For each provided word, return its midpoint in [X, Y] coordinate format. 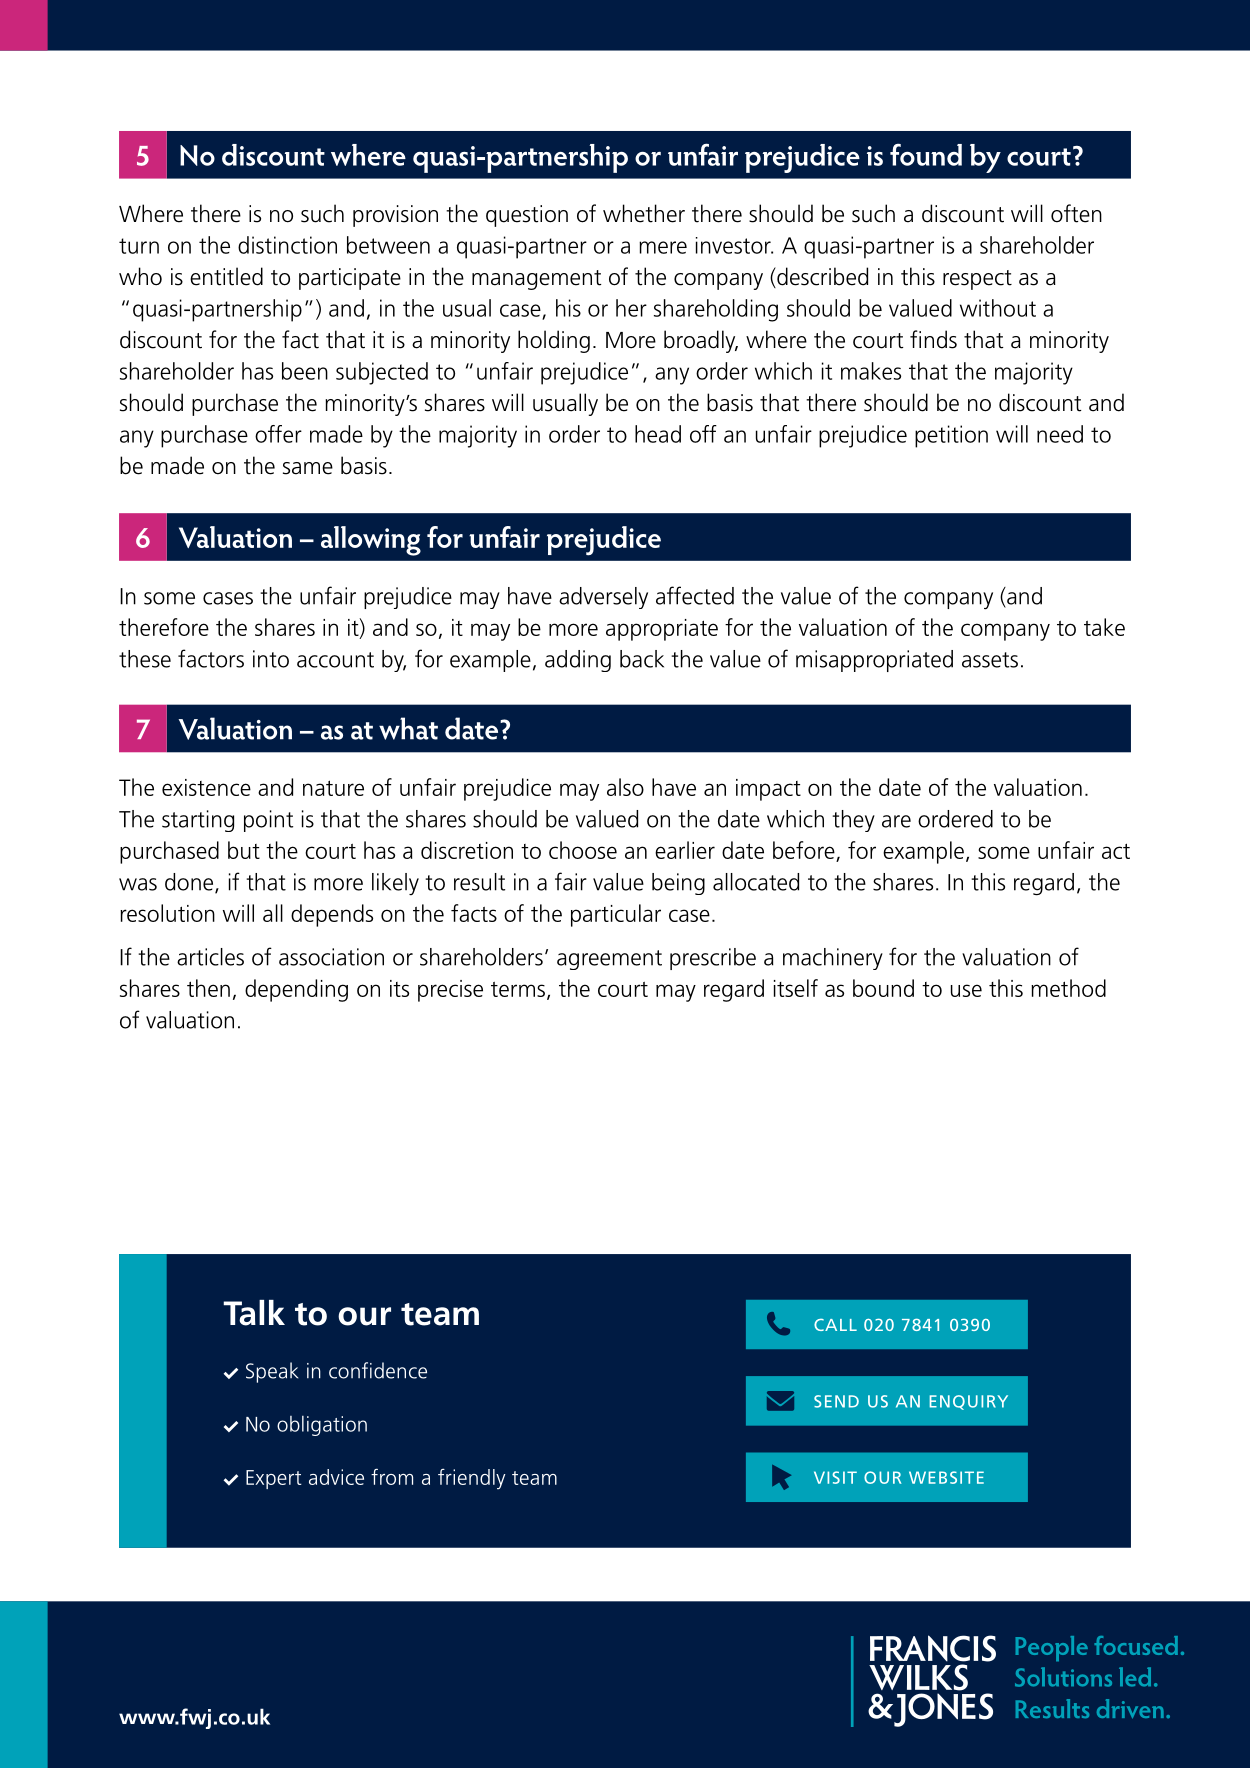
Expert [274, 1479]
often [1076, 213]
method [1068, 988]
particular [616, 915]
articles [210, 957]
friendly [471, 1479]
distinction [287, 245]
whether [644, 213]
